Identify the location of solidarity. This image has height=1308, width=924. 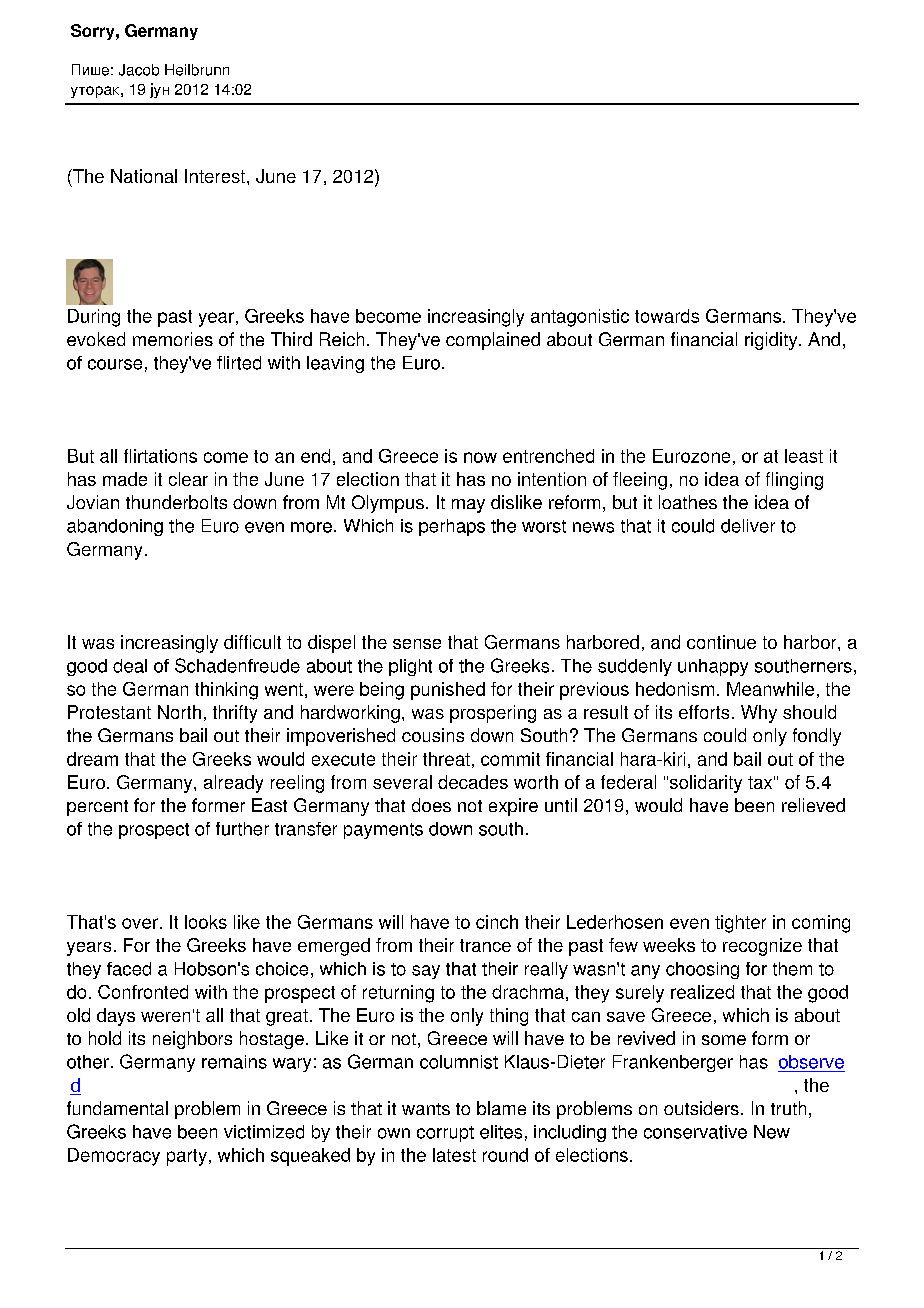
(706, 784).
